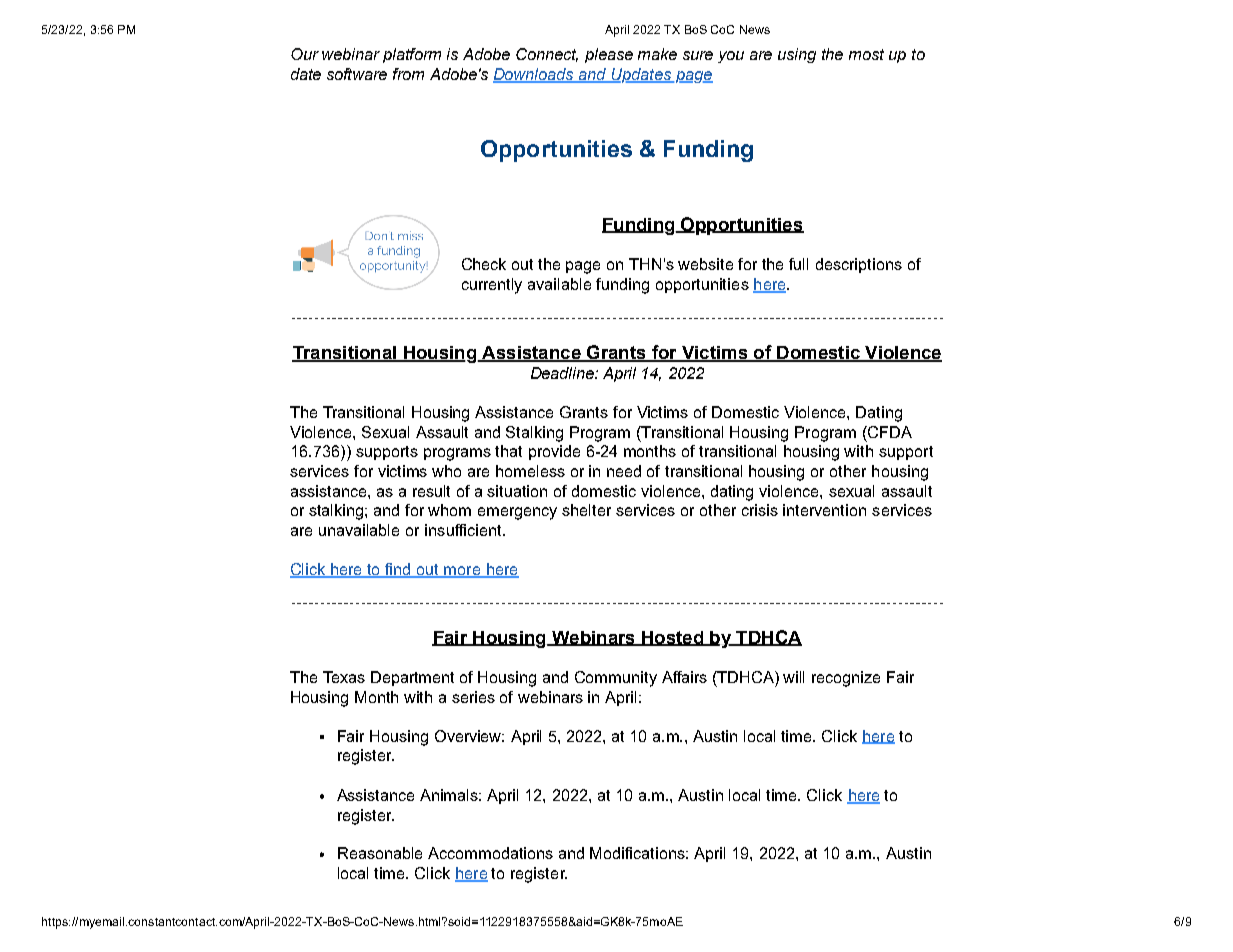 This image has height=952, width=1233. What do you see at coordinates (554, 452) in the image?
I see `provide` at bounding box center [554, 452].
